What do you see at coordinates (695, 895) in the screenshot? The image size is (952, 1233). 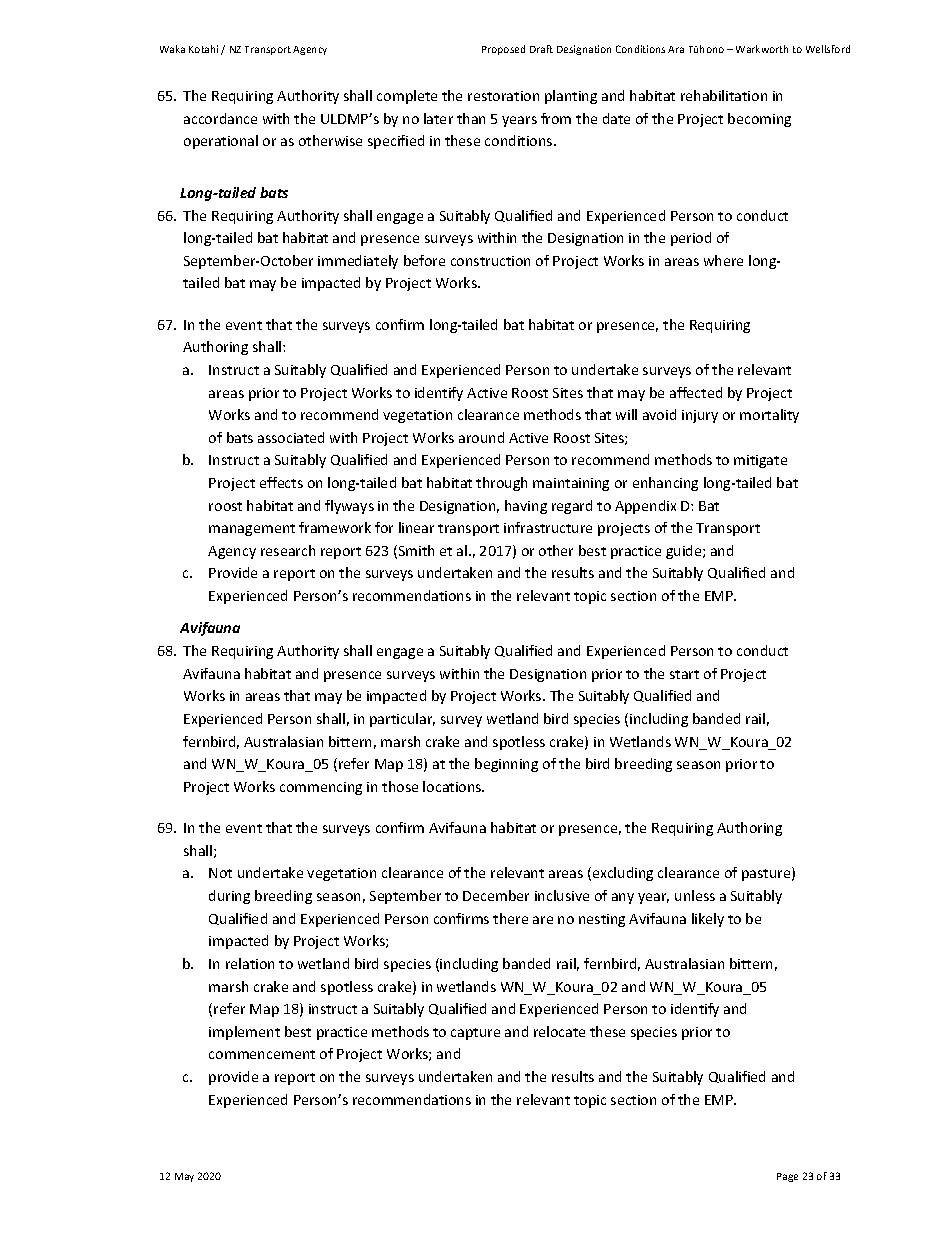 I see `unless` at bounding box center [695, 895].
